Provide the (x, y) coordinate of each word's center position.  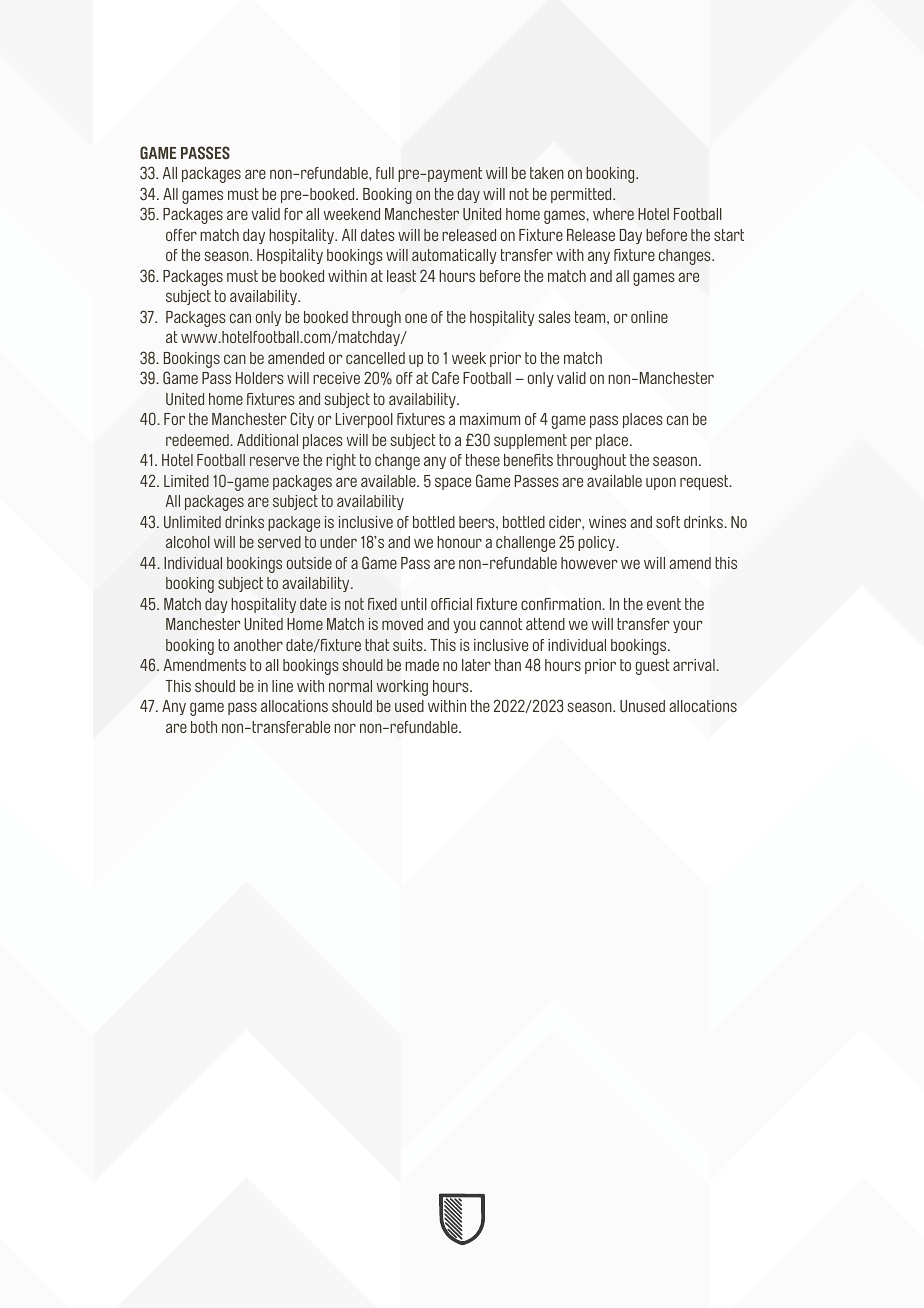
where (613, 214)
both (204, 727)
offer (181, 235)
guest (653, 667)
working (402, 688)
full (385, 173)
